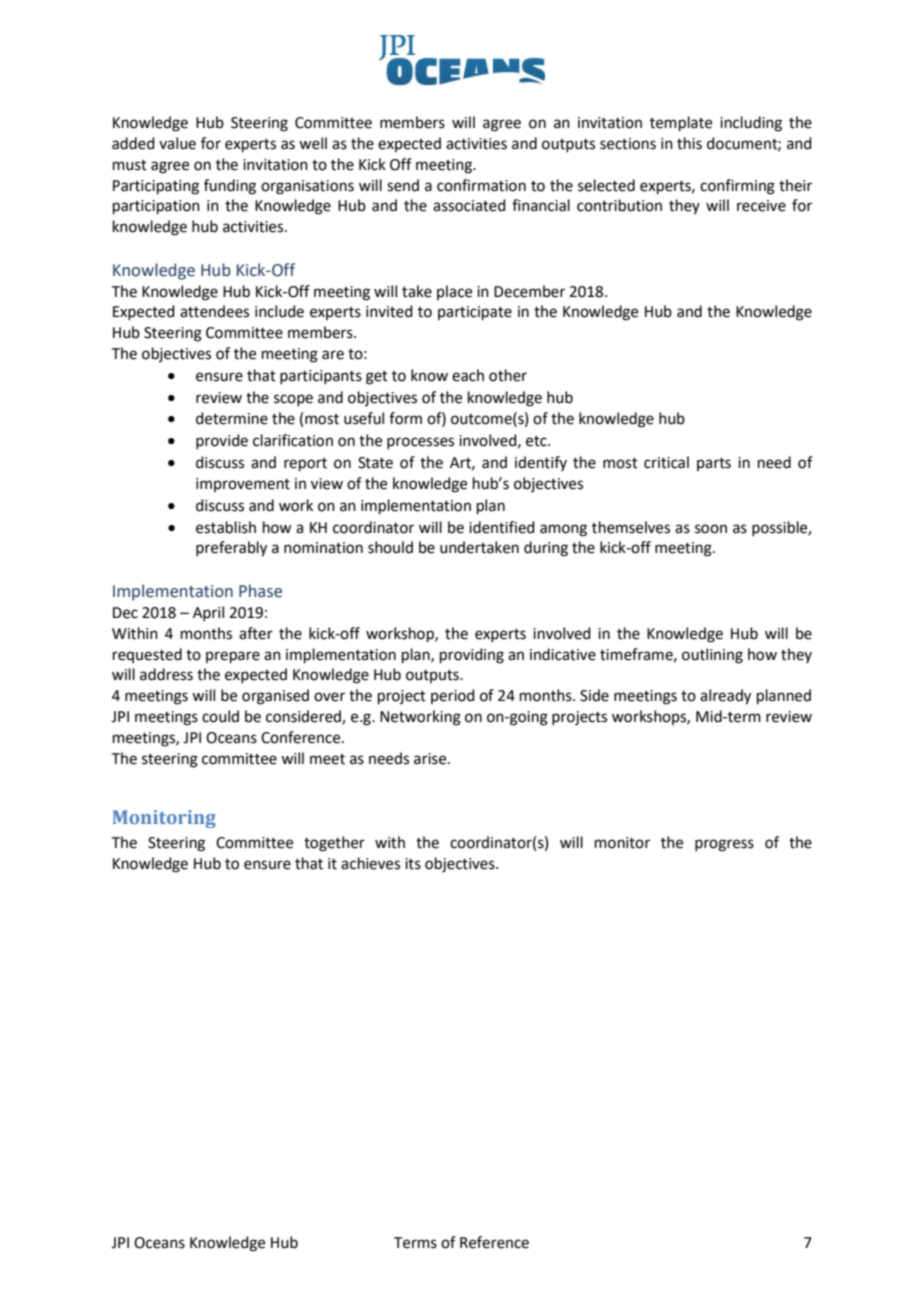 The image size is (924, 1308). Describe the element at coordinates (413, 864) in the screenshot. I see `its` at that location.
